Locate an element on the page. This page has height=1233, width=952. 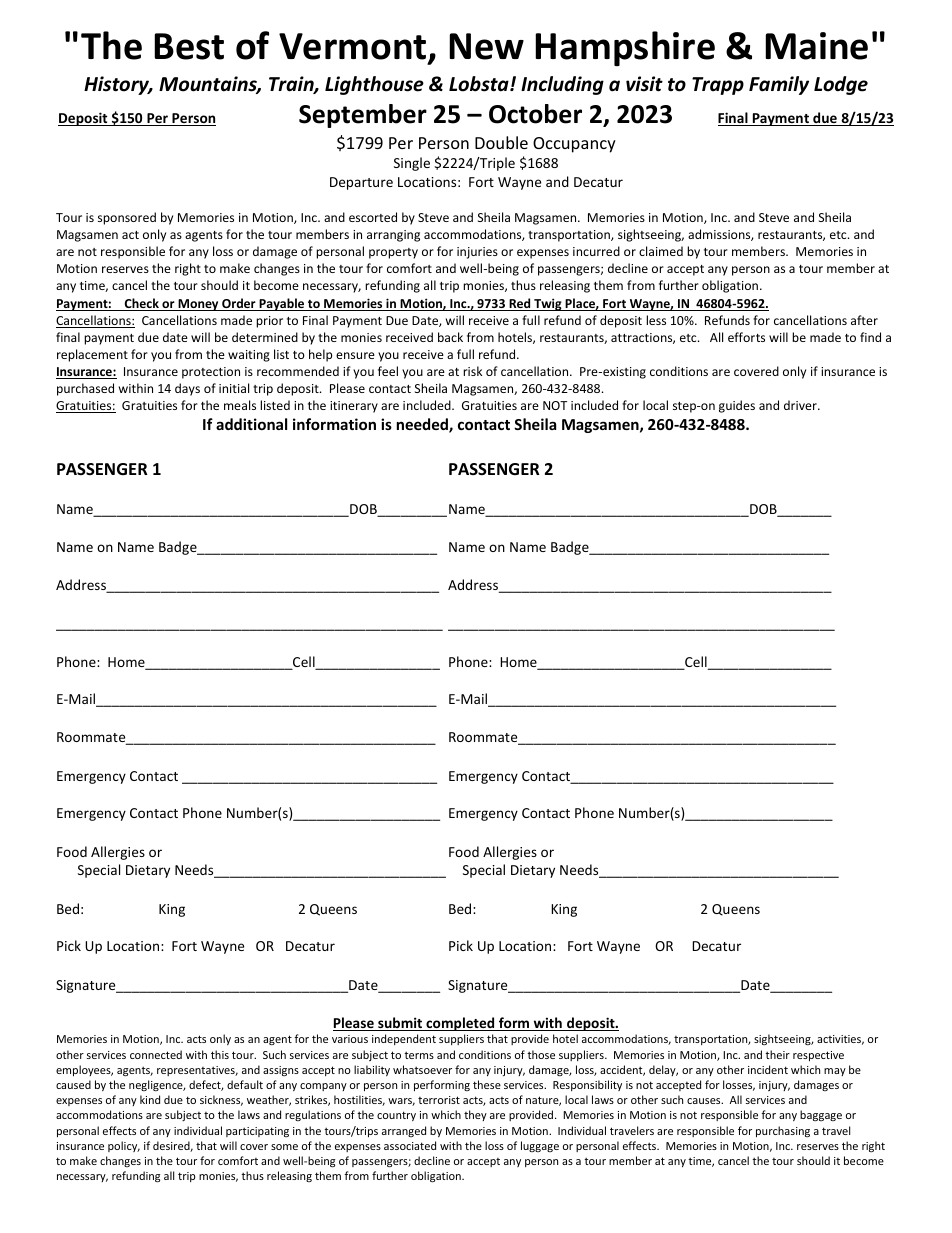
Check is located at coordinates (142, 304).
